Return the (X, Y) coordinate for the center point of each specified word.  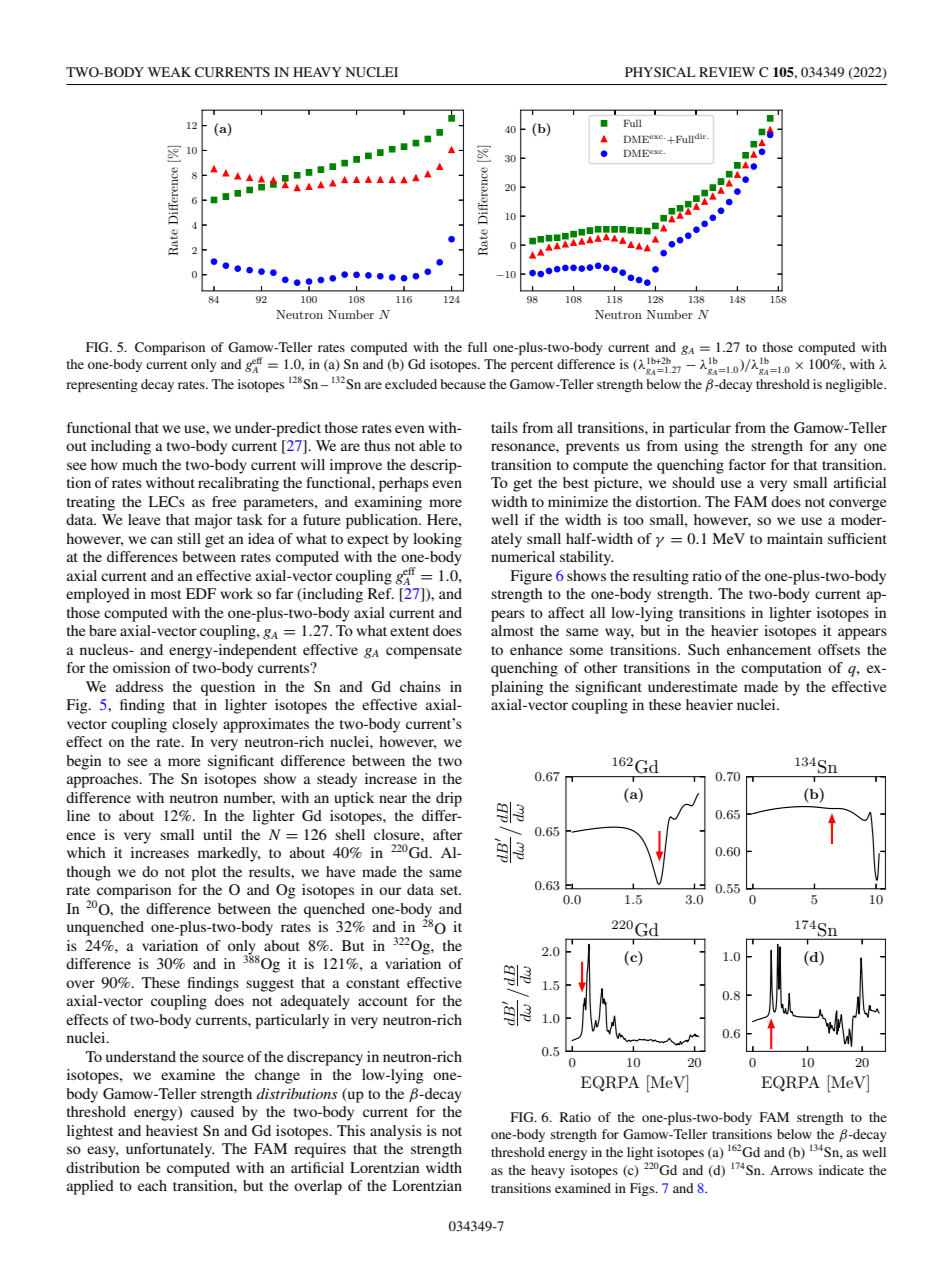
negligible (856, 385)
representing (102, 385)
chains (420, 686)
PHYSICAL (660, 72)
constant (373, 983)
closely (195, 725)
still (189, 538)
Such (704, 650)
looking (437, 540)
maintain (795, 538)
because (463, 384)
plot (203, 873)
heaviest (172, 1130)
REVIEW (727, 72)
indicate (841, 1170)
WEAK (169, 72)
